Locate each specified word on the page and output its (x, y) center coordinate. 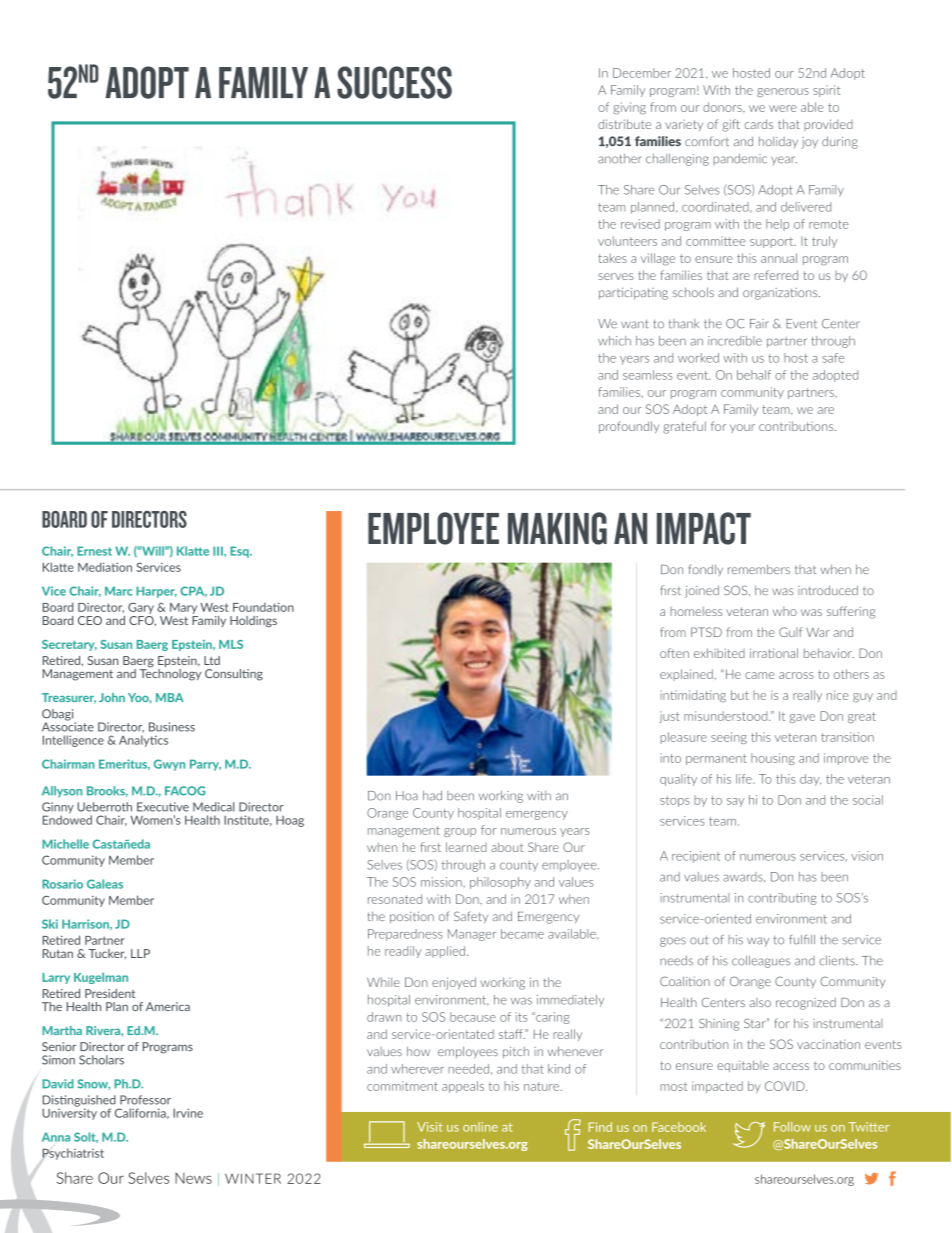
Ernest (94, 551)
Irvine (188, 1113)
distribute (624, 124)
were (783, 108)
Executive (163, 807)
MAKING (557, 528)
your (742, 428)
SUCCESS (394, 82)
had (432, 796)
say (735, 802)
